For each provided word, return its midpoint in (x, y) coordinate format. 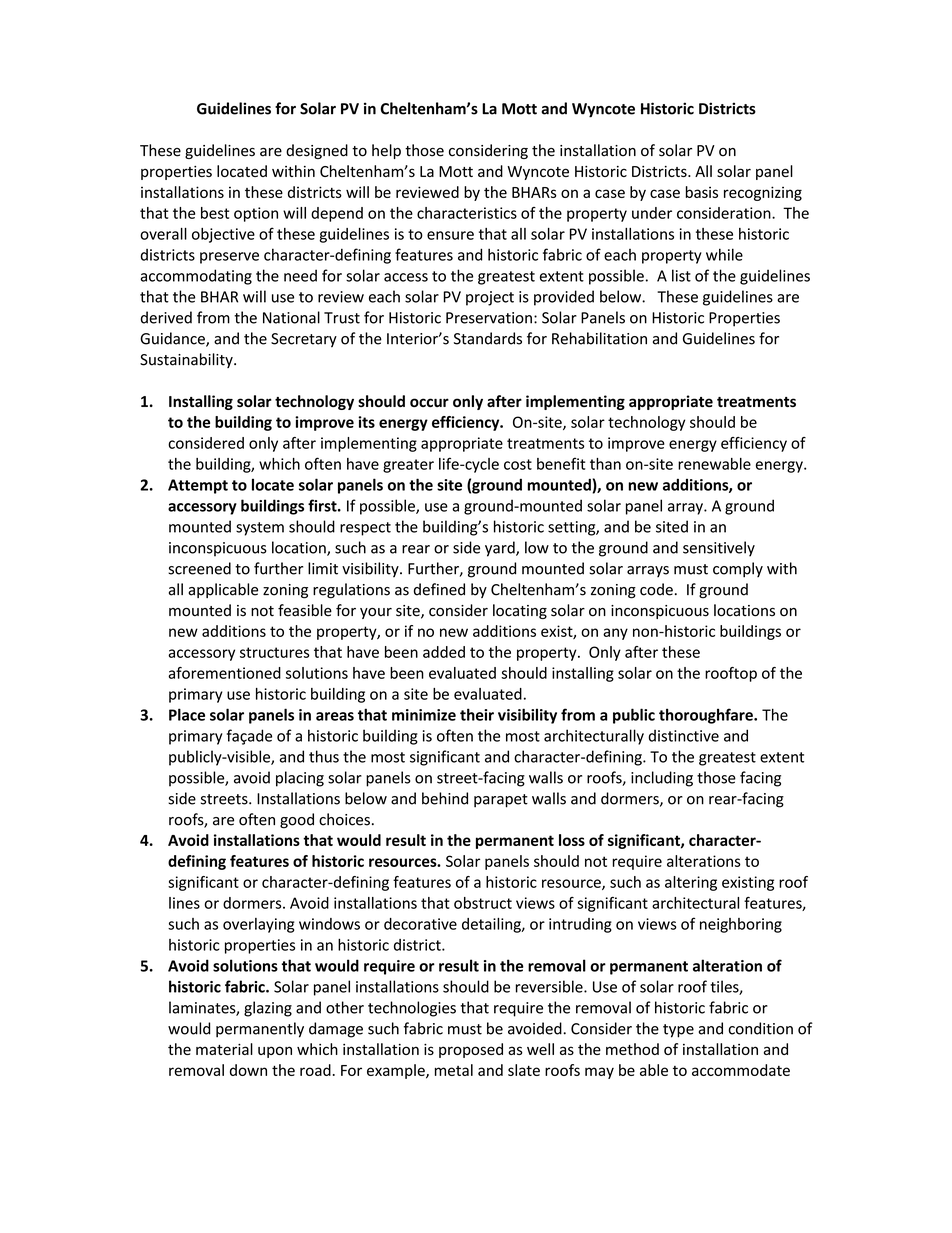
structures (274, 652)
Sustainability (187, 360)
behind (445, 798)
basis (702, 192)
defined (439, 589)
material (224, 1049)
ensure (450, 235)
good (297, 821)
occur (429, 402)
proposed (471, 1050)
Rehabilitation (599, 338)
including (662, 779)
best (215, 213)
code (656, 589)
